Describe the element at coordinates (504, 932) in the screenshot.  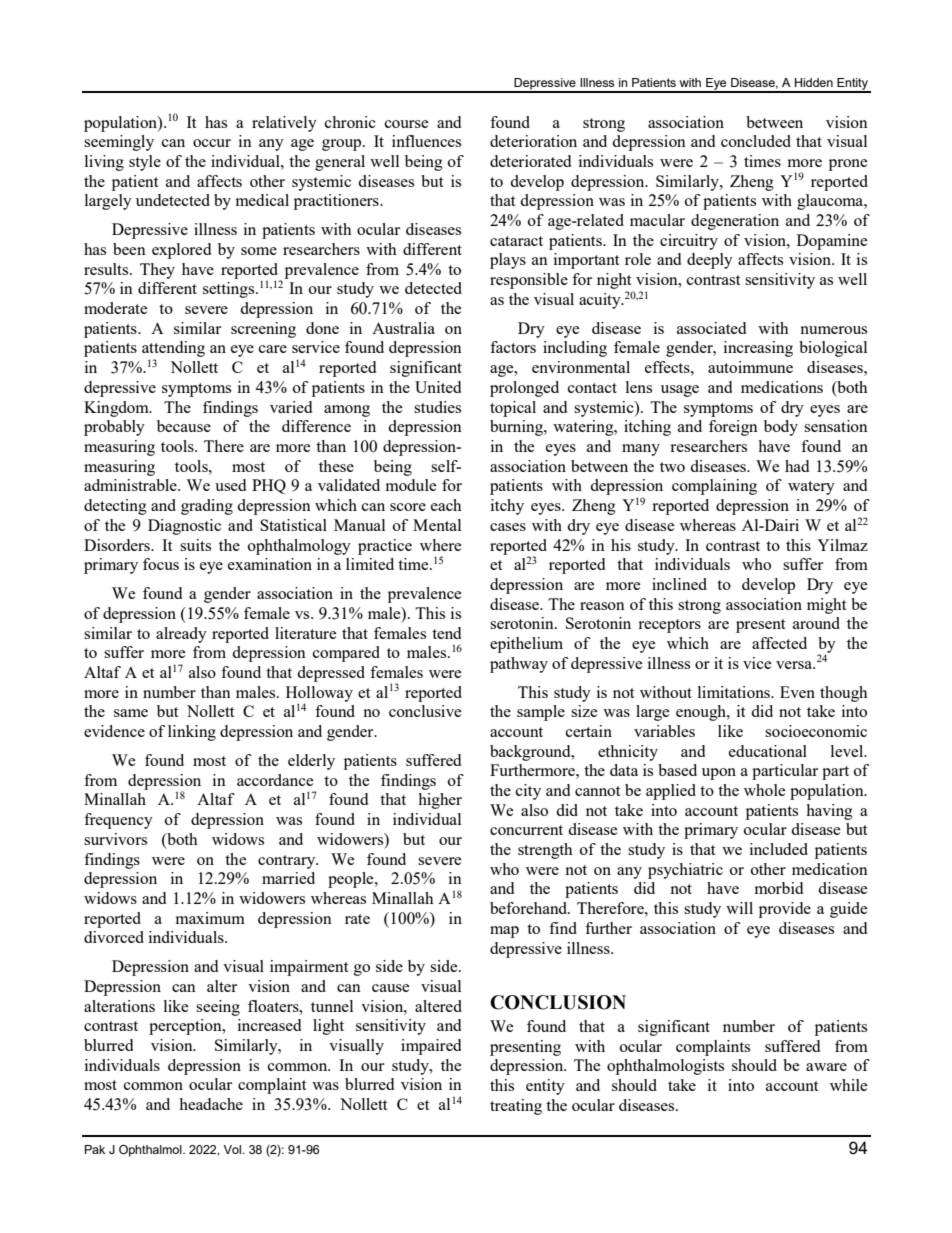
I see `map` at that location.
